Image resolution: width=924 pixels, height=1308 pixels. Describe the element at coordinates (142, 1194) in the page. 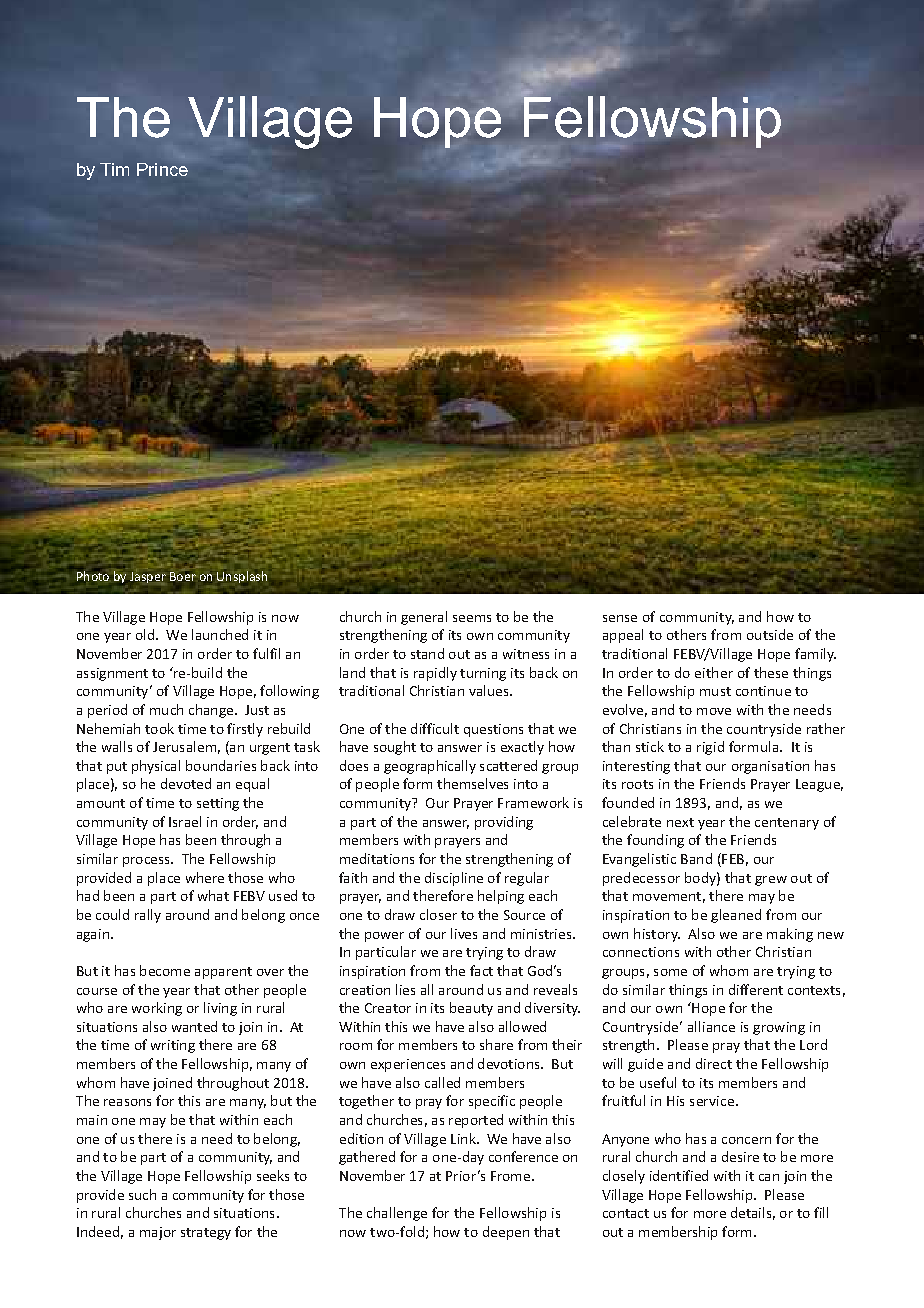

I see `such` at that location.
